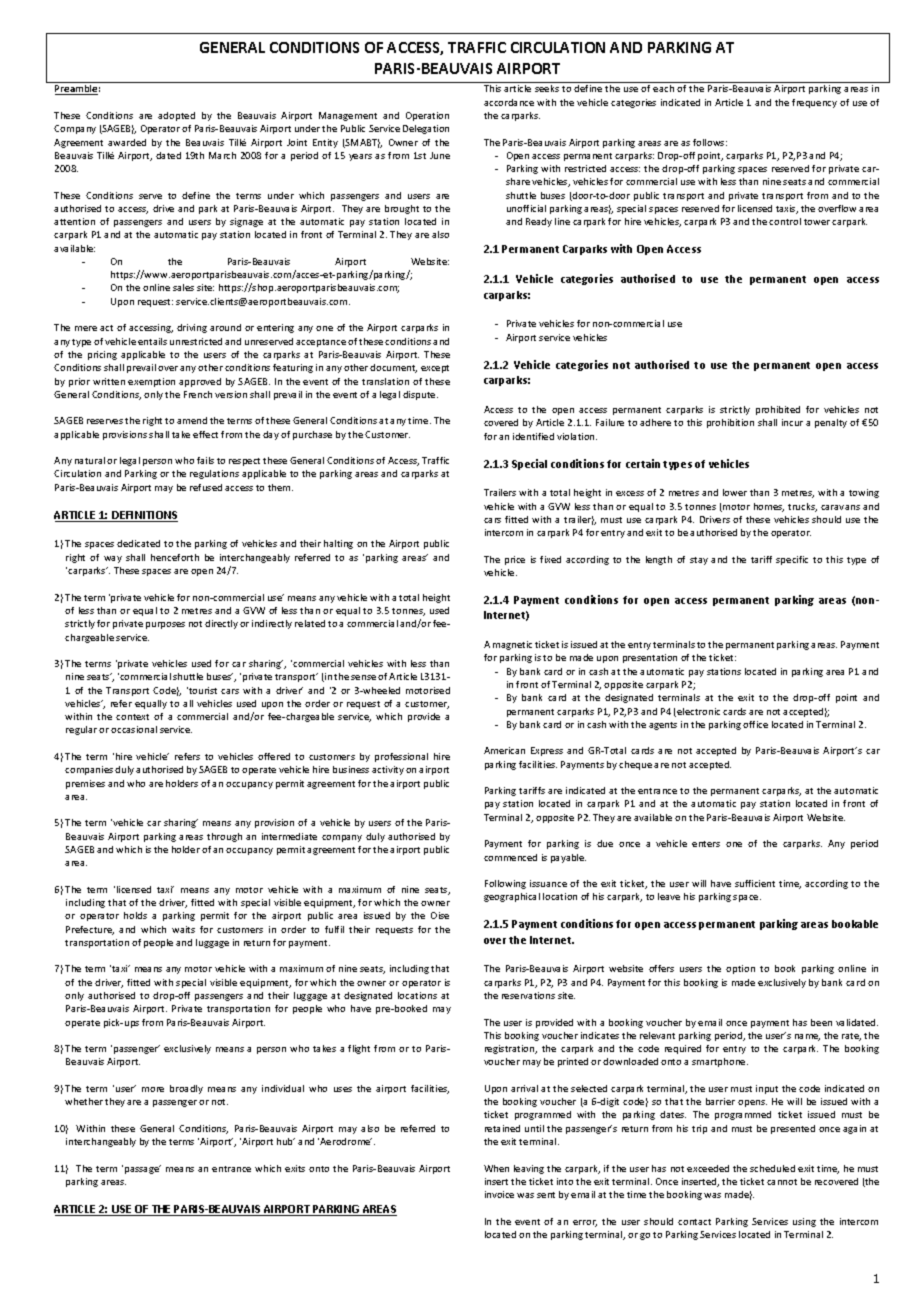 This page has height=1308, width=924. I want to click on Operation, so click(427, 116).
